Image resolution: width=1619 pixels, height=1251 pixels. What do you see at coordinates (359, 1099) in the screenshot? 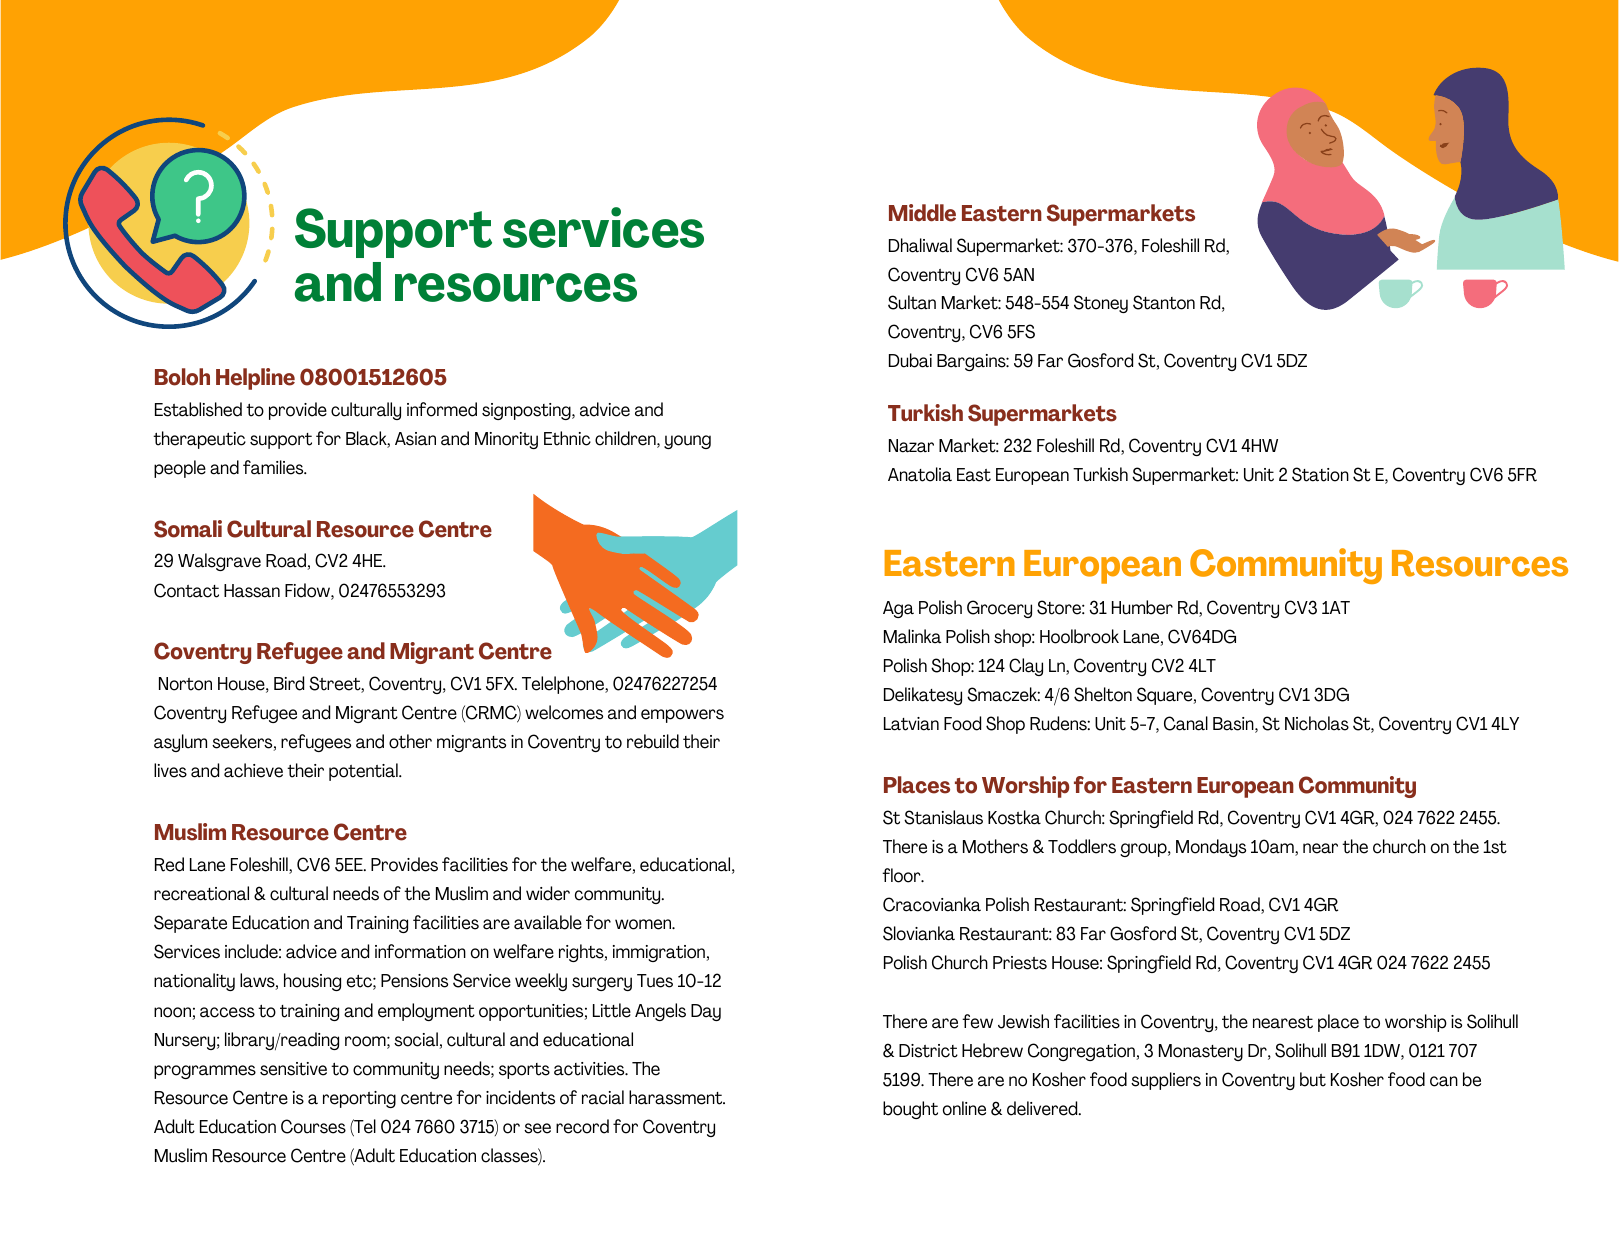
I see `reporting` at bounding box center [359, 1099].
